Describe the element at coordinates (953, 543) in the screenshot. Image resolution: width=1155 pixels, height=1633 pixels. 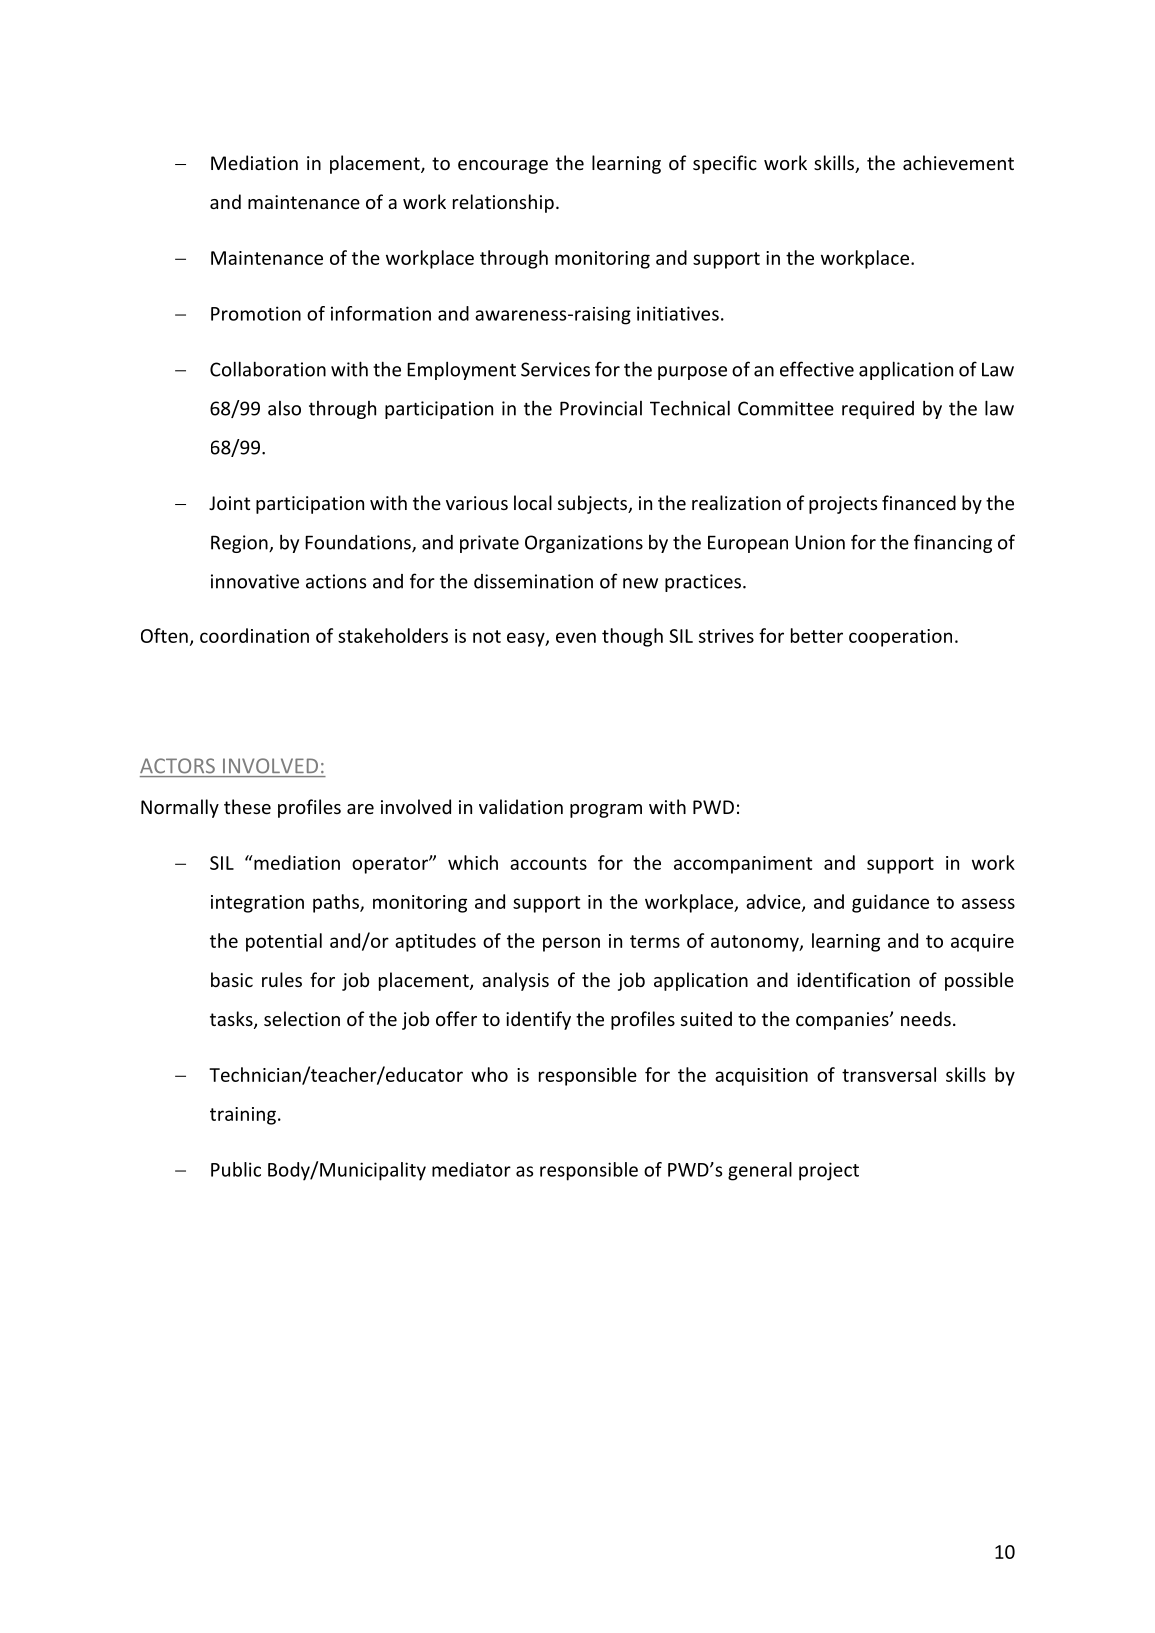
I see `financing` at that location.
